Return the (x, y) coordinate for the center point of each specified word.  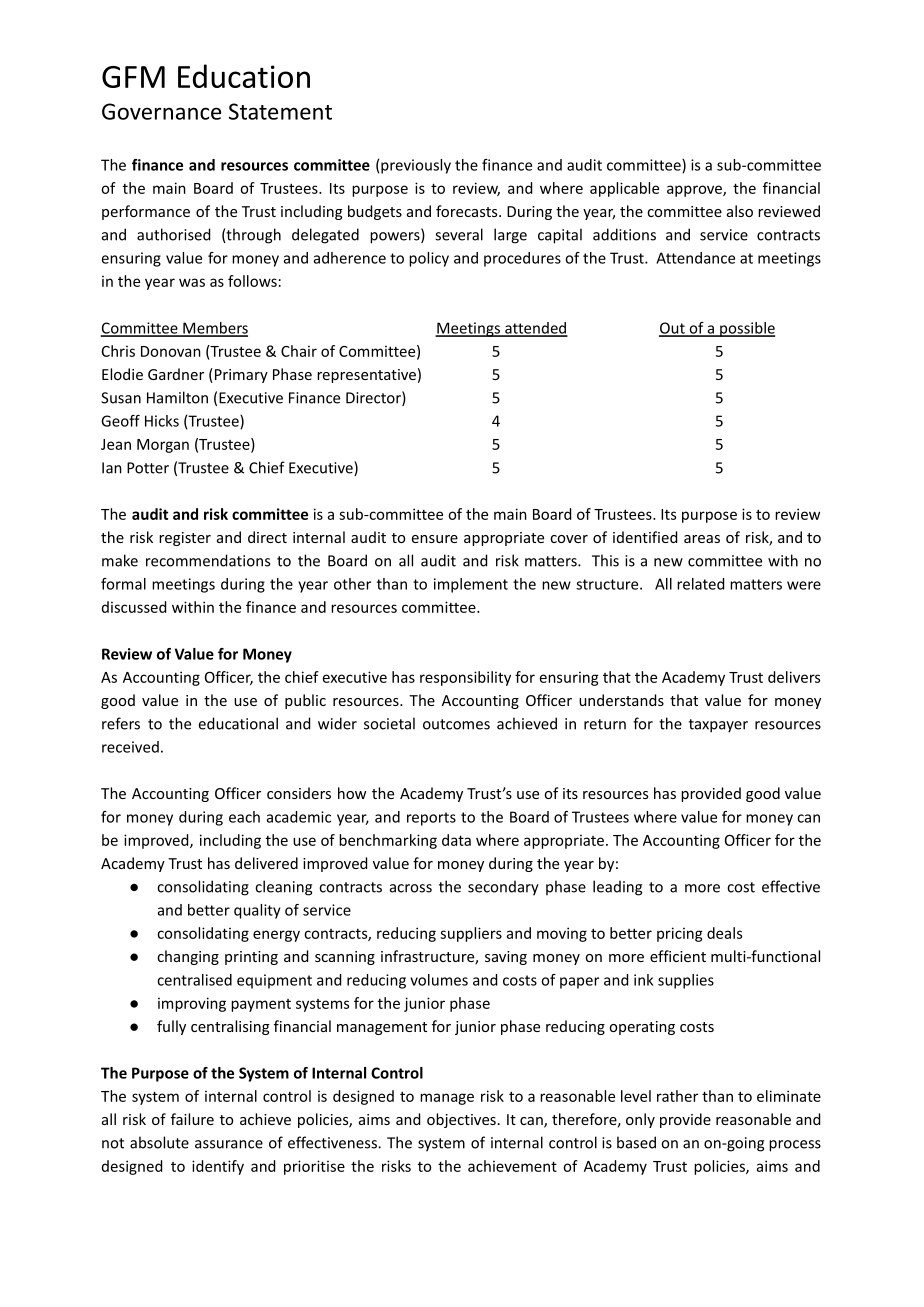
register (185, 539)
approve (695, 191)
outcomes (456, 724)
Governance (161, 111)
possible (746, 329)
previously (416, 166)
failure (192, 1119)
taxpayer (718, 726)
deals (724, 933)
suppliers (471, 934)
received (130, 747)
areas (702, 539)
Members (214, 329)
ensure (435, 539)
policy (429, 259)
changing (188, 957)
